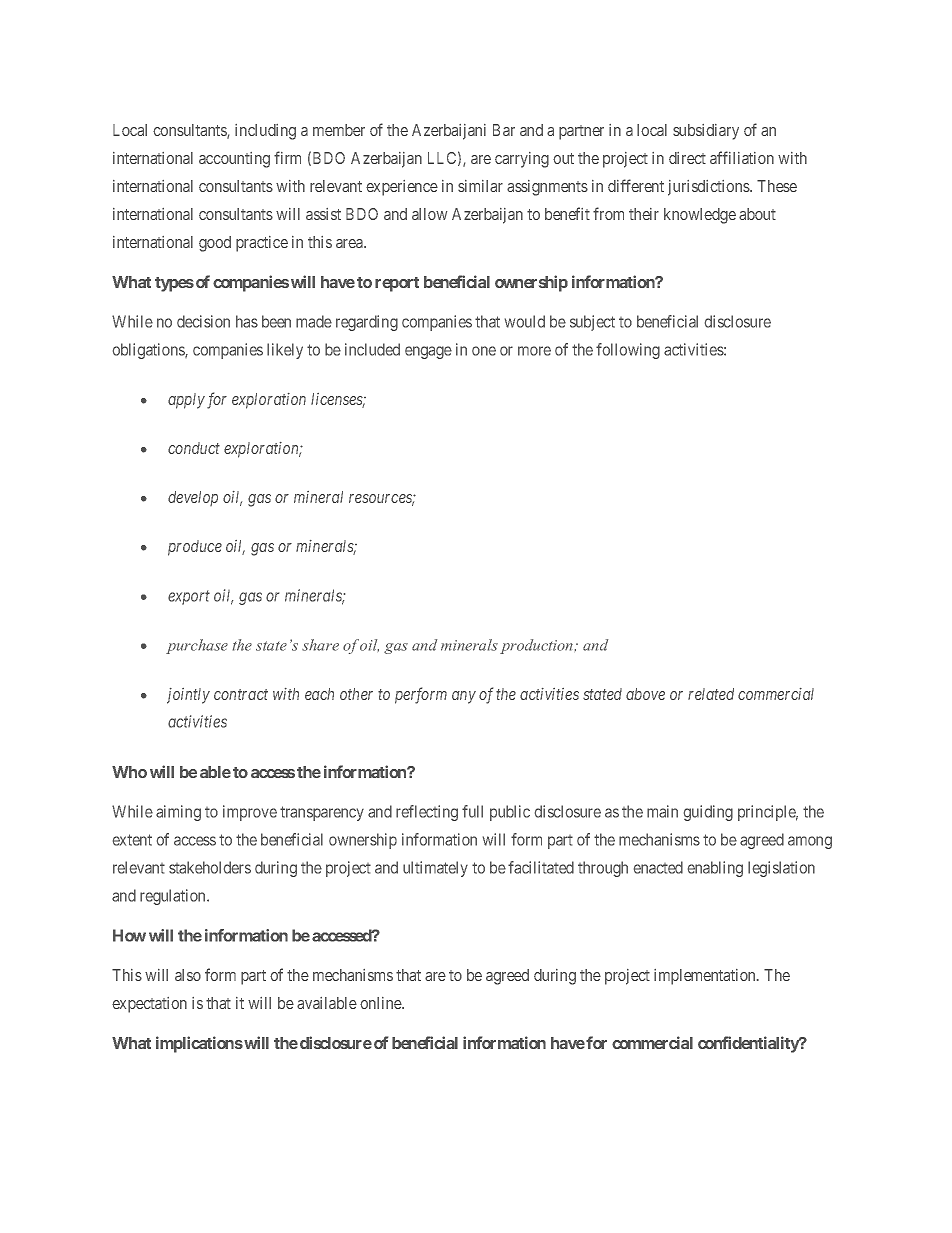 The width and height of the screenshot is (952, 1233). I want to click on affiliation, so click(742, 157).
